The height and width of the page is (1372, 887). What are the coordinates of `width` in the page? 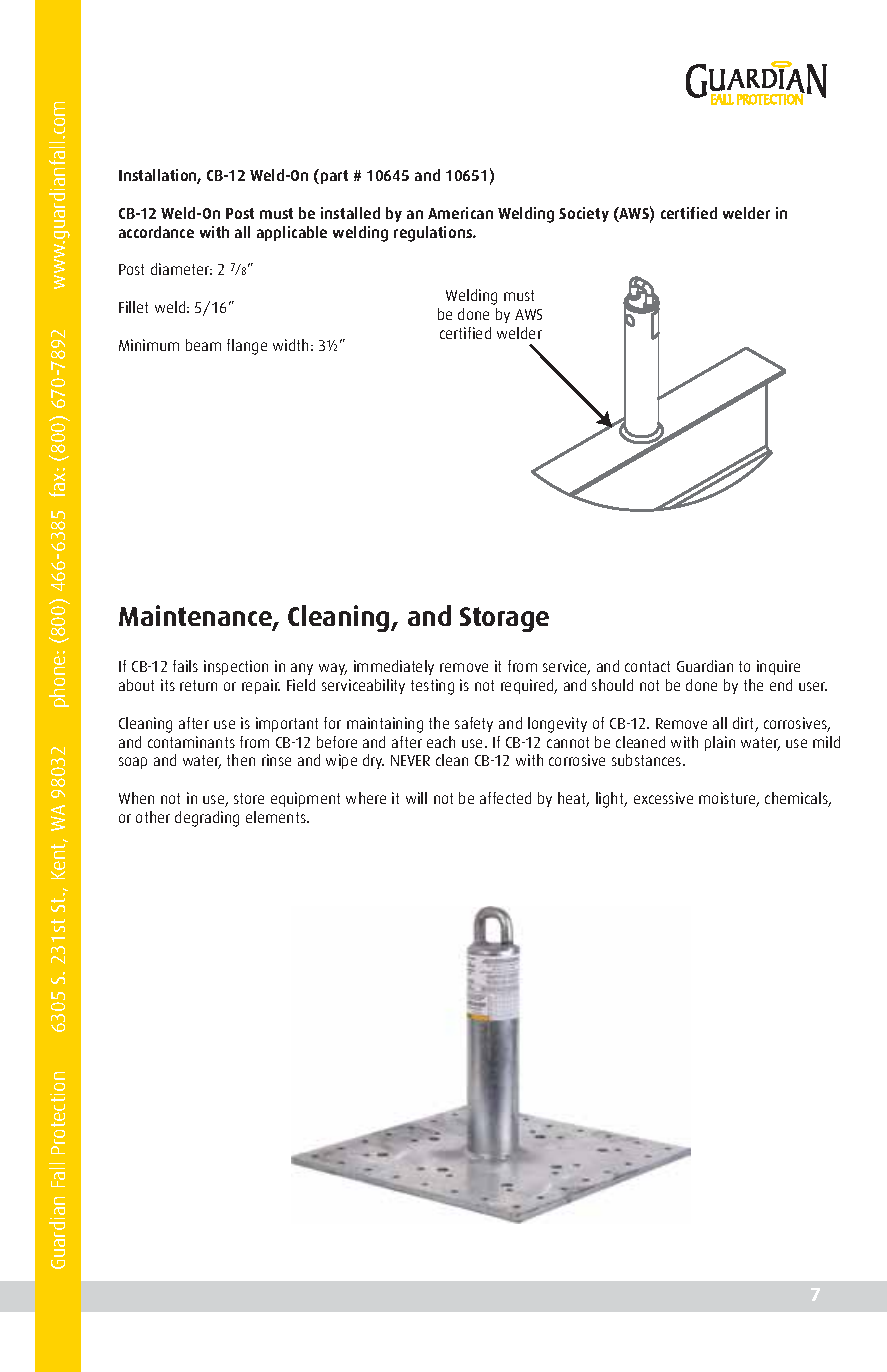 It's located at (290, 345).
